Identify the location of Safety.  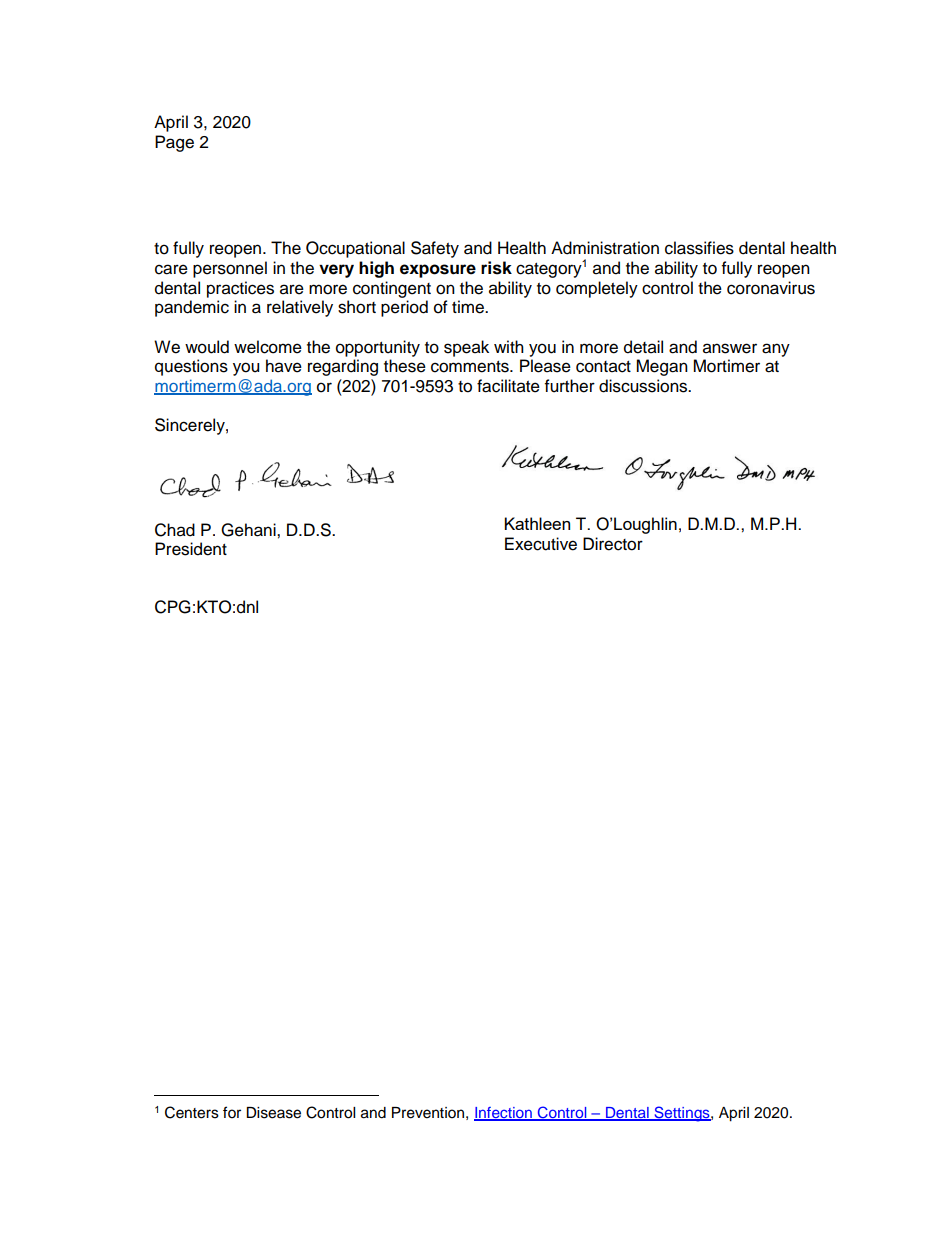
(435, 249).
